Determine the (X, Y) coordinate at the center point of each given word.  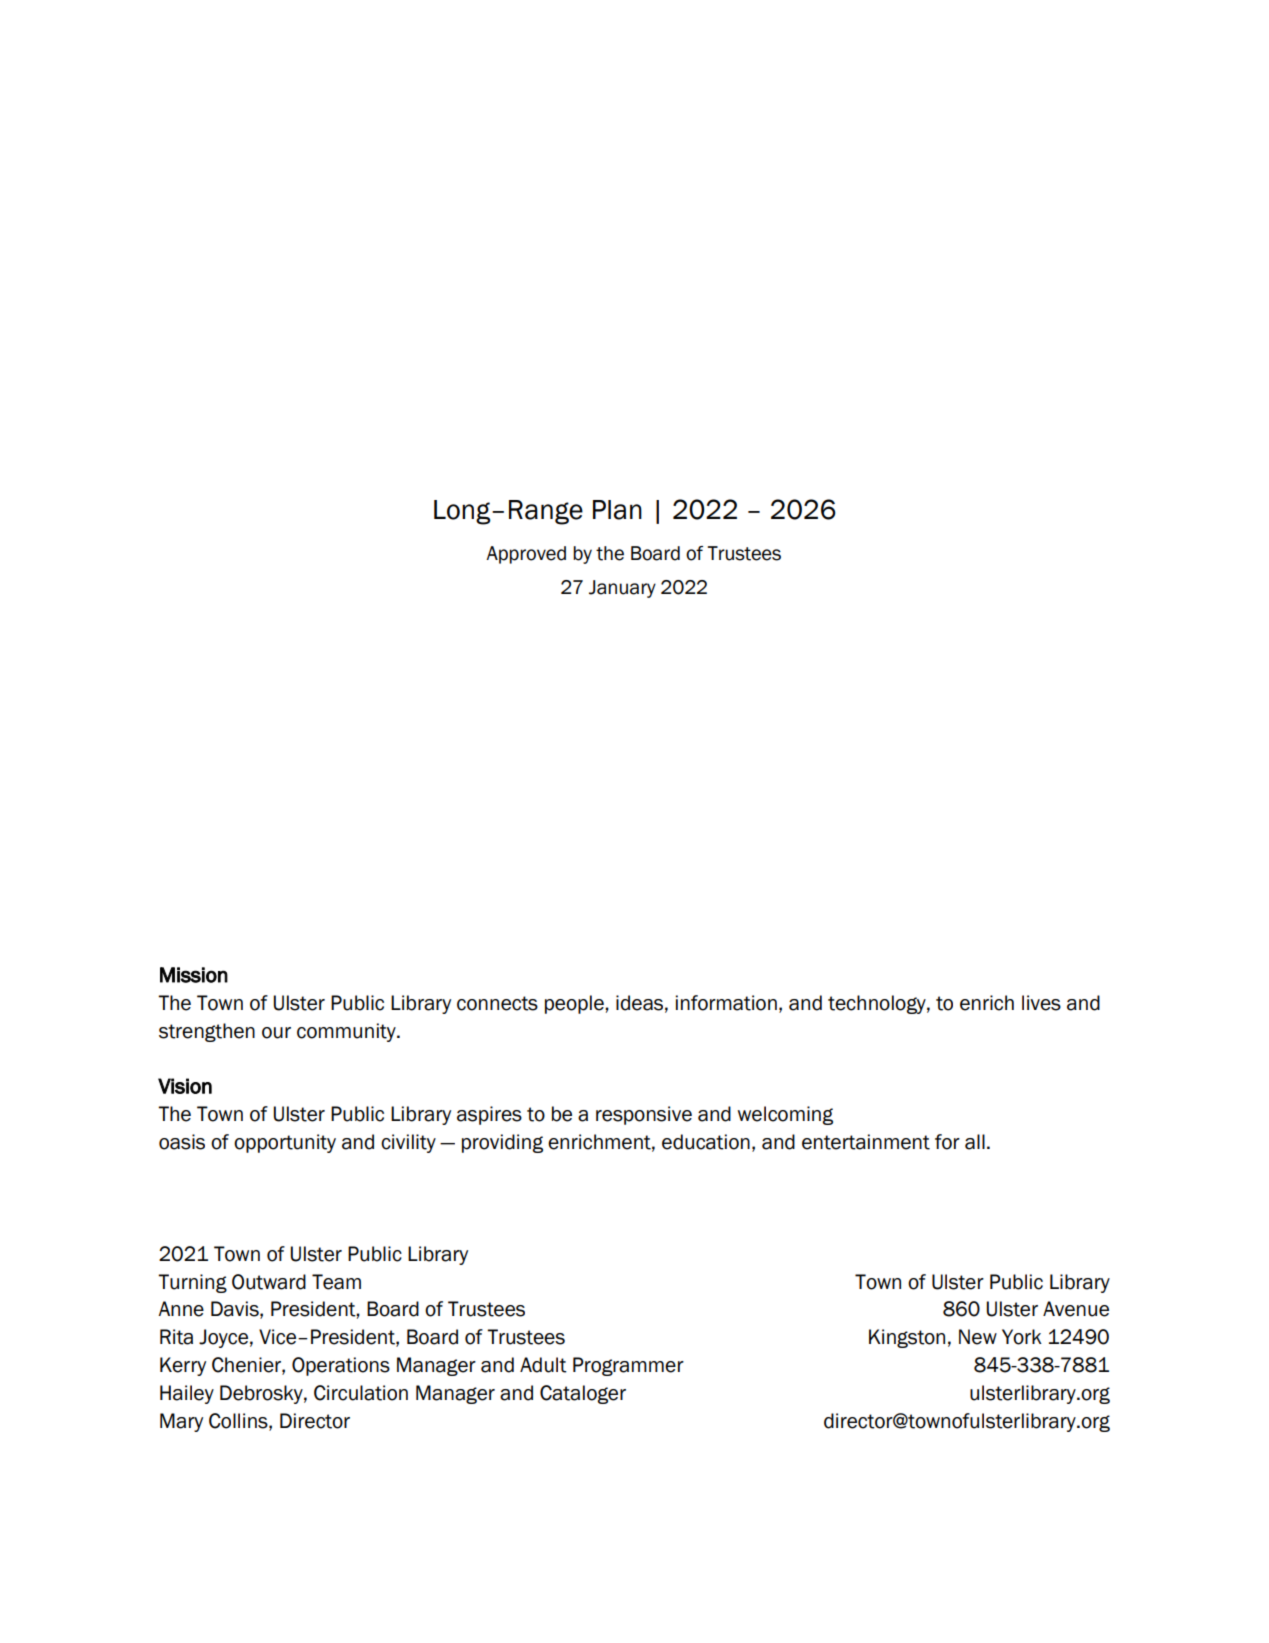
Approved (526, 555)
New (978, 1337)
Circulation (361, 1393)
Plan (617, 510)
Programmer (628, 1366)
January (622, 589)
